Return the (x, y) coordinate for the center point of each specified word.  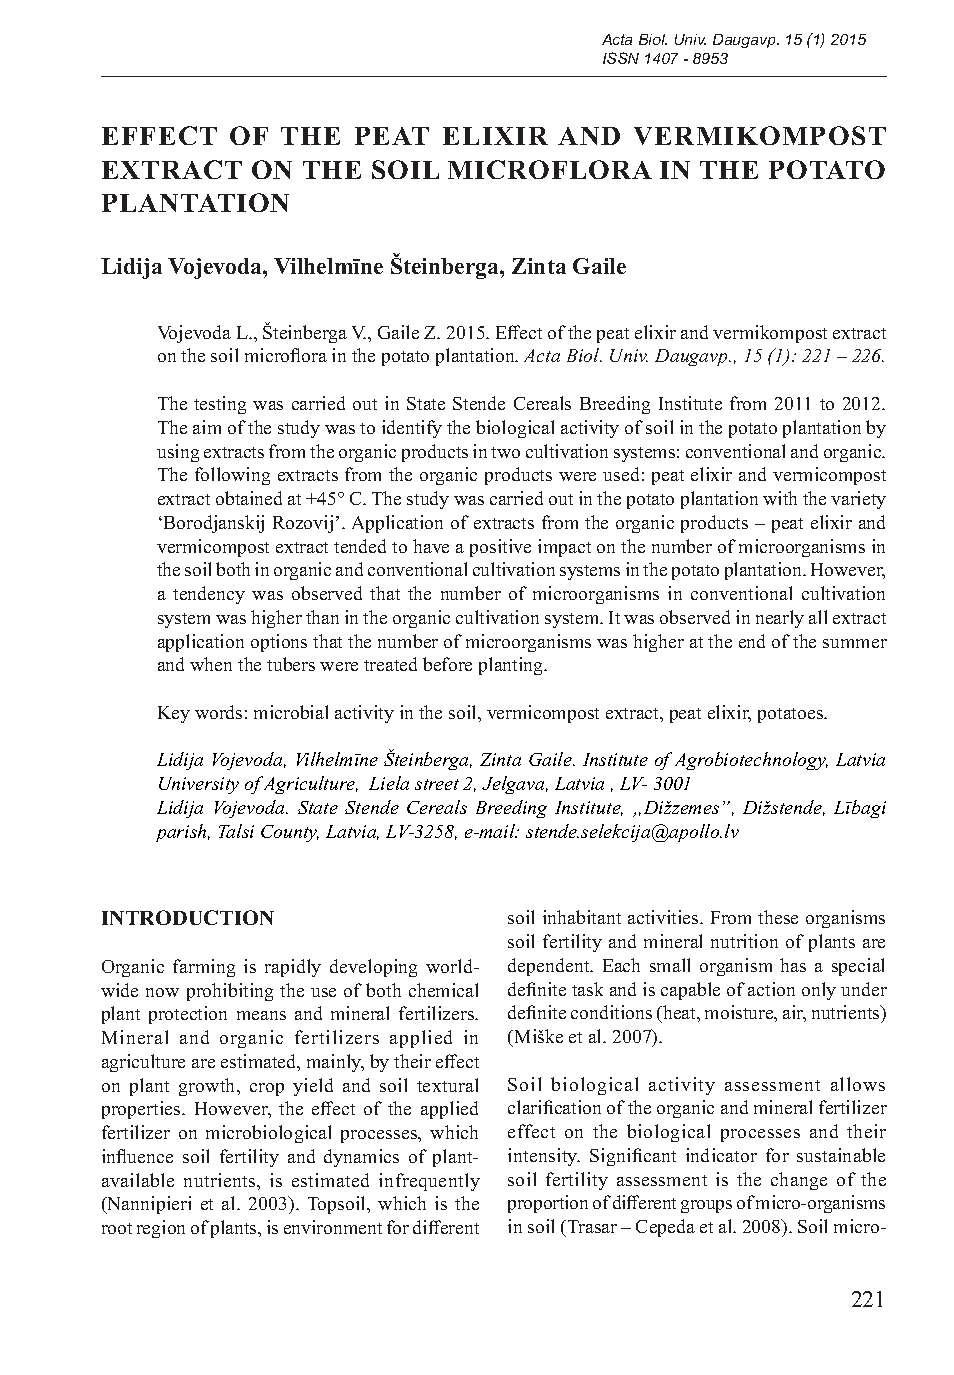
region (161, 1229)
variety (858, 500)
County (290, 833)
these (778, 917)
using (178, 453)
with (780, 498)
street (437, 784)
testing (220, 405)
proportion (548, 1204)
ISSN (621, 58)
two (505, 452)
